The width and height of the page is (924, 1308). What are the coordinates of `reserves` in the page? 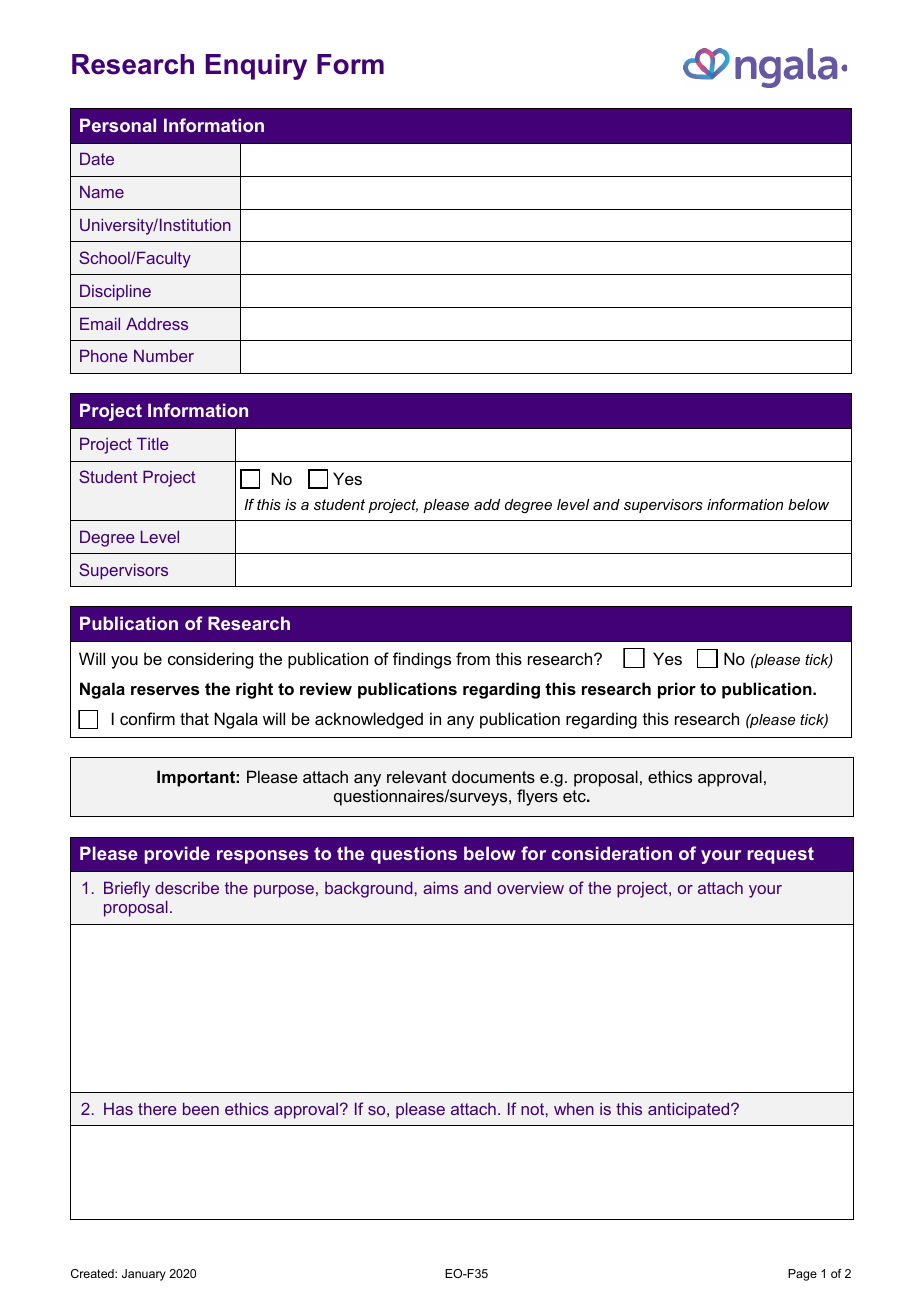 It's located at (165, 690).
